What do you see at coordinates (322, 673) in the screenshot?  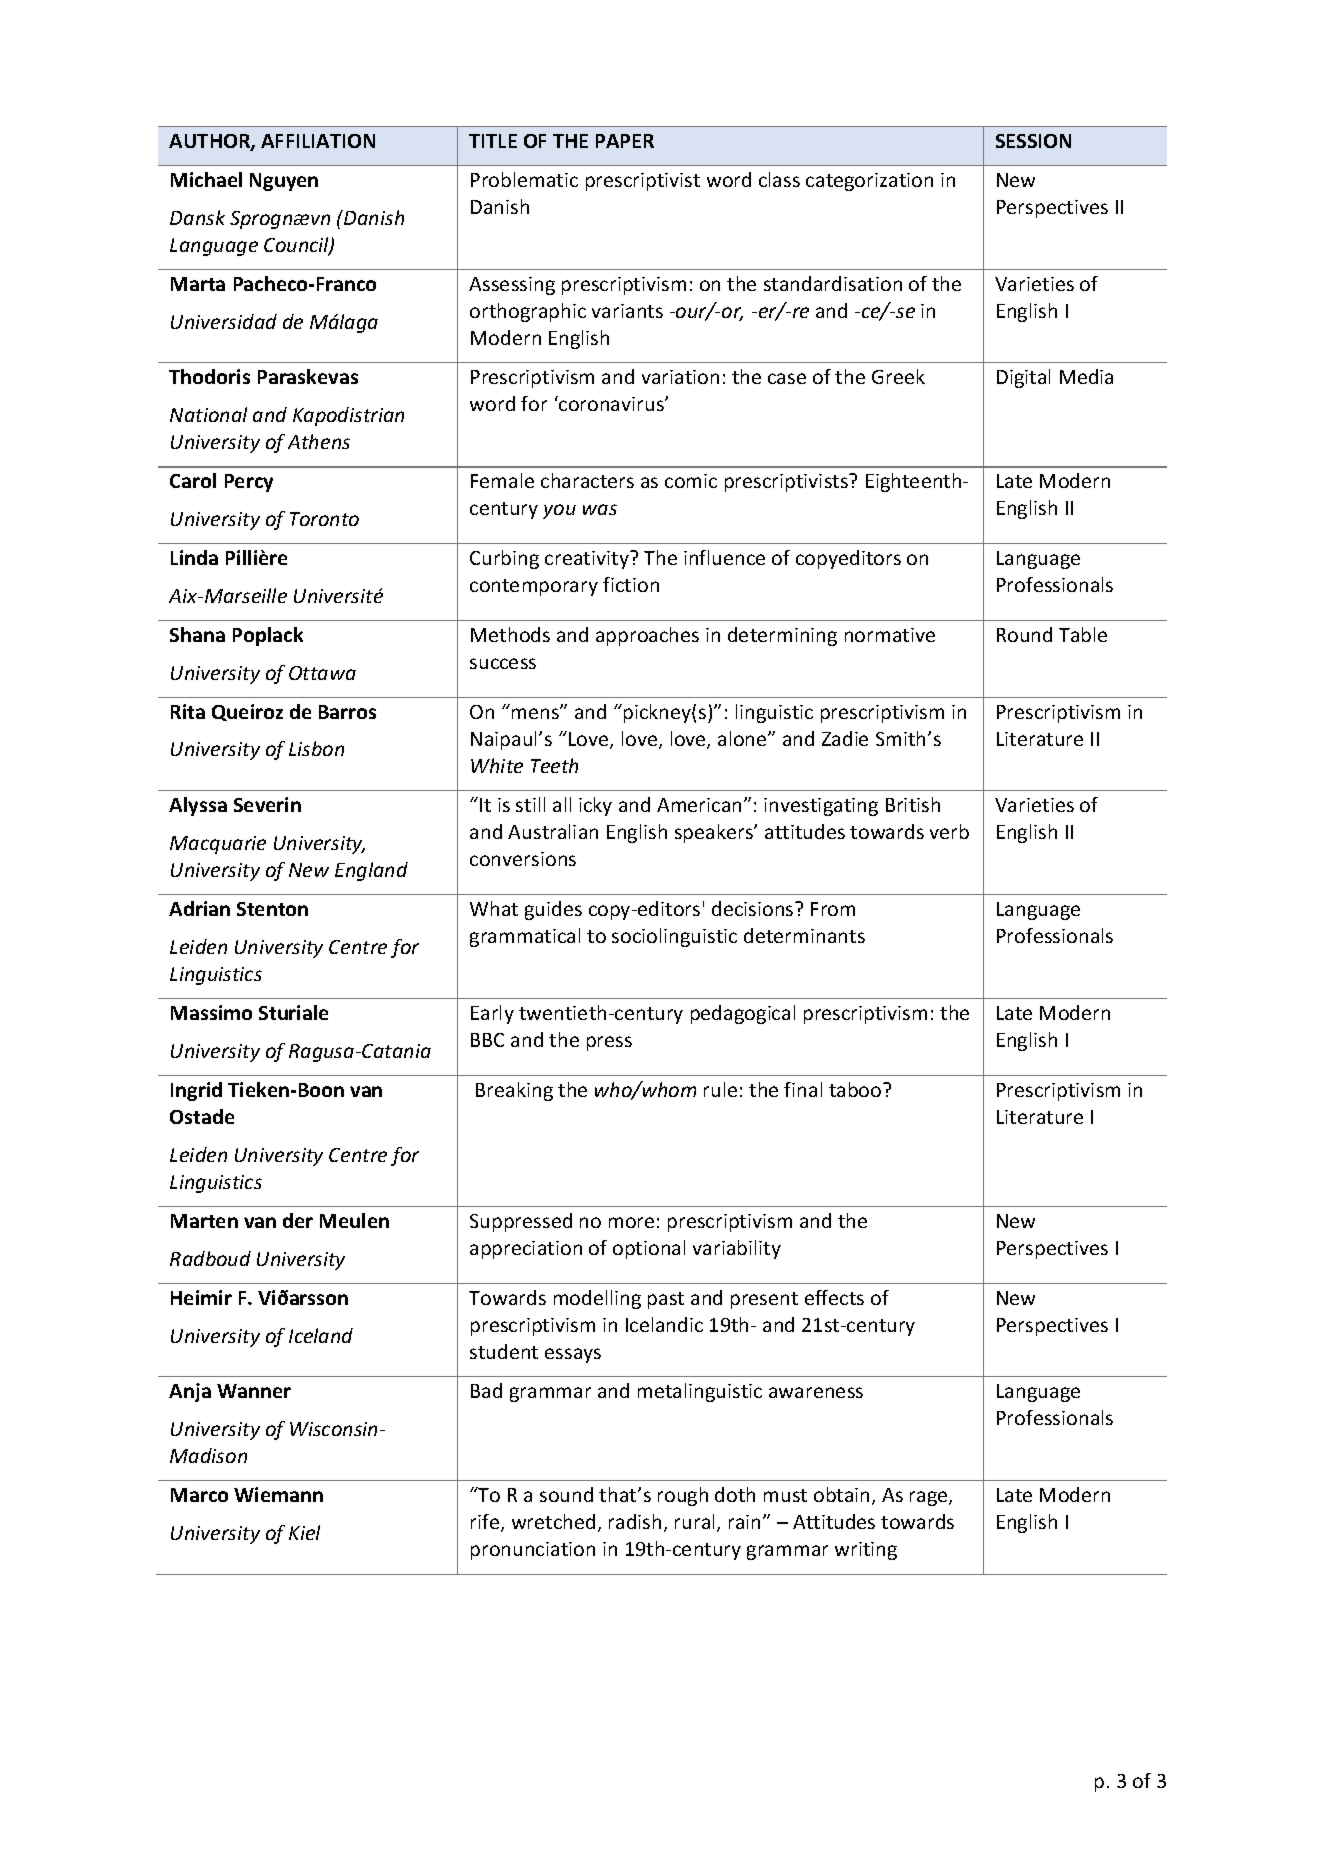 I see `Ottawa` at bounding box center [322, 673].
